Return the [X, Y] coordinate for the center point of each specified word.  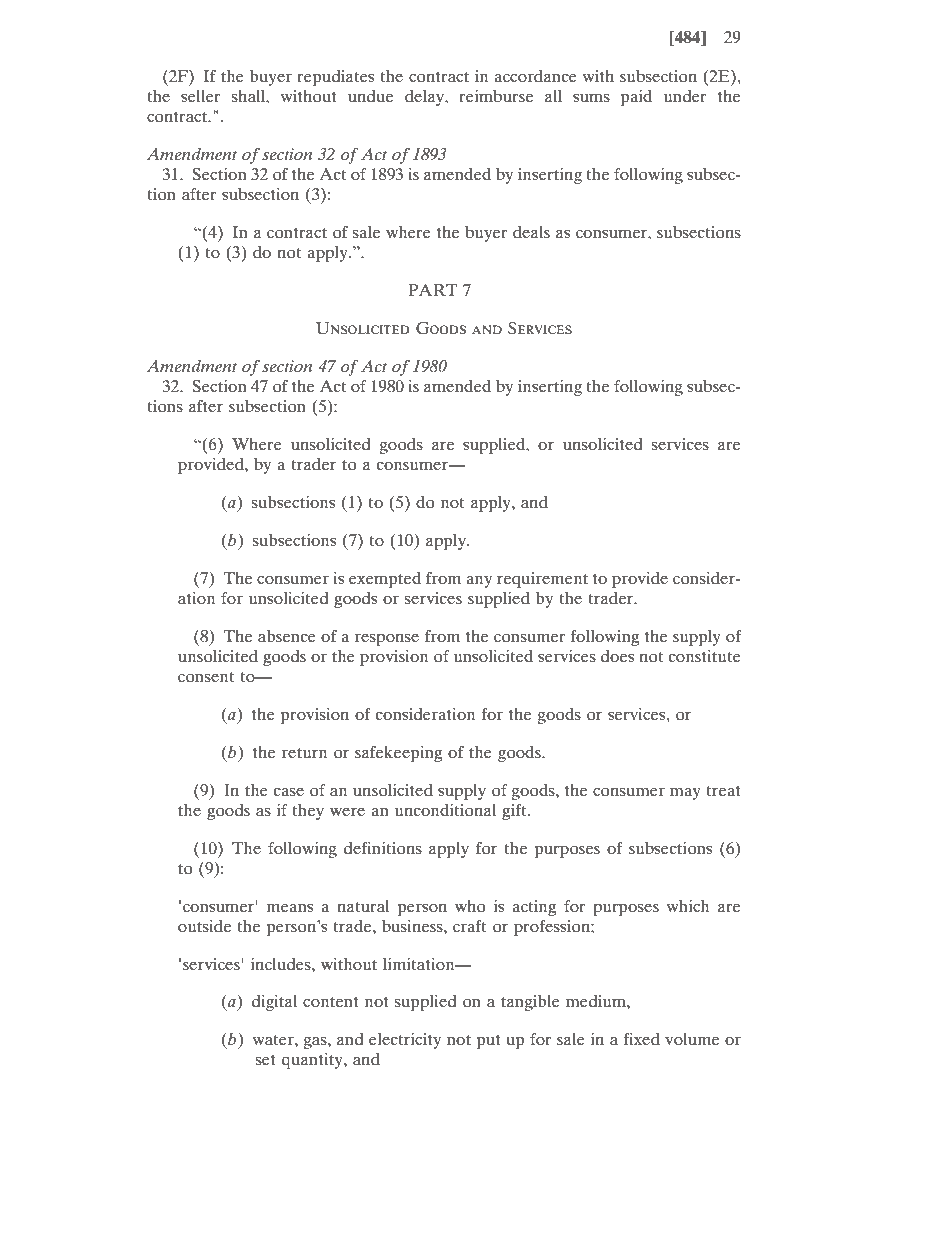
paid [636, 98]
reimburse [496, 96]
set [265, 1060]
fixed [642, 1039]
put [488, 1042]
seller [201, 96]
